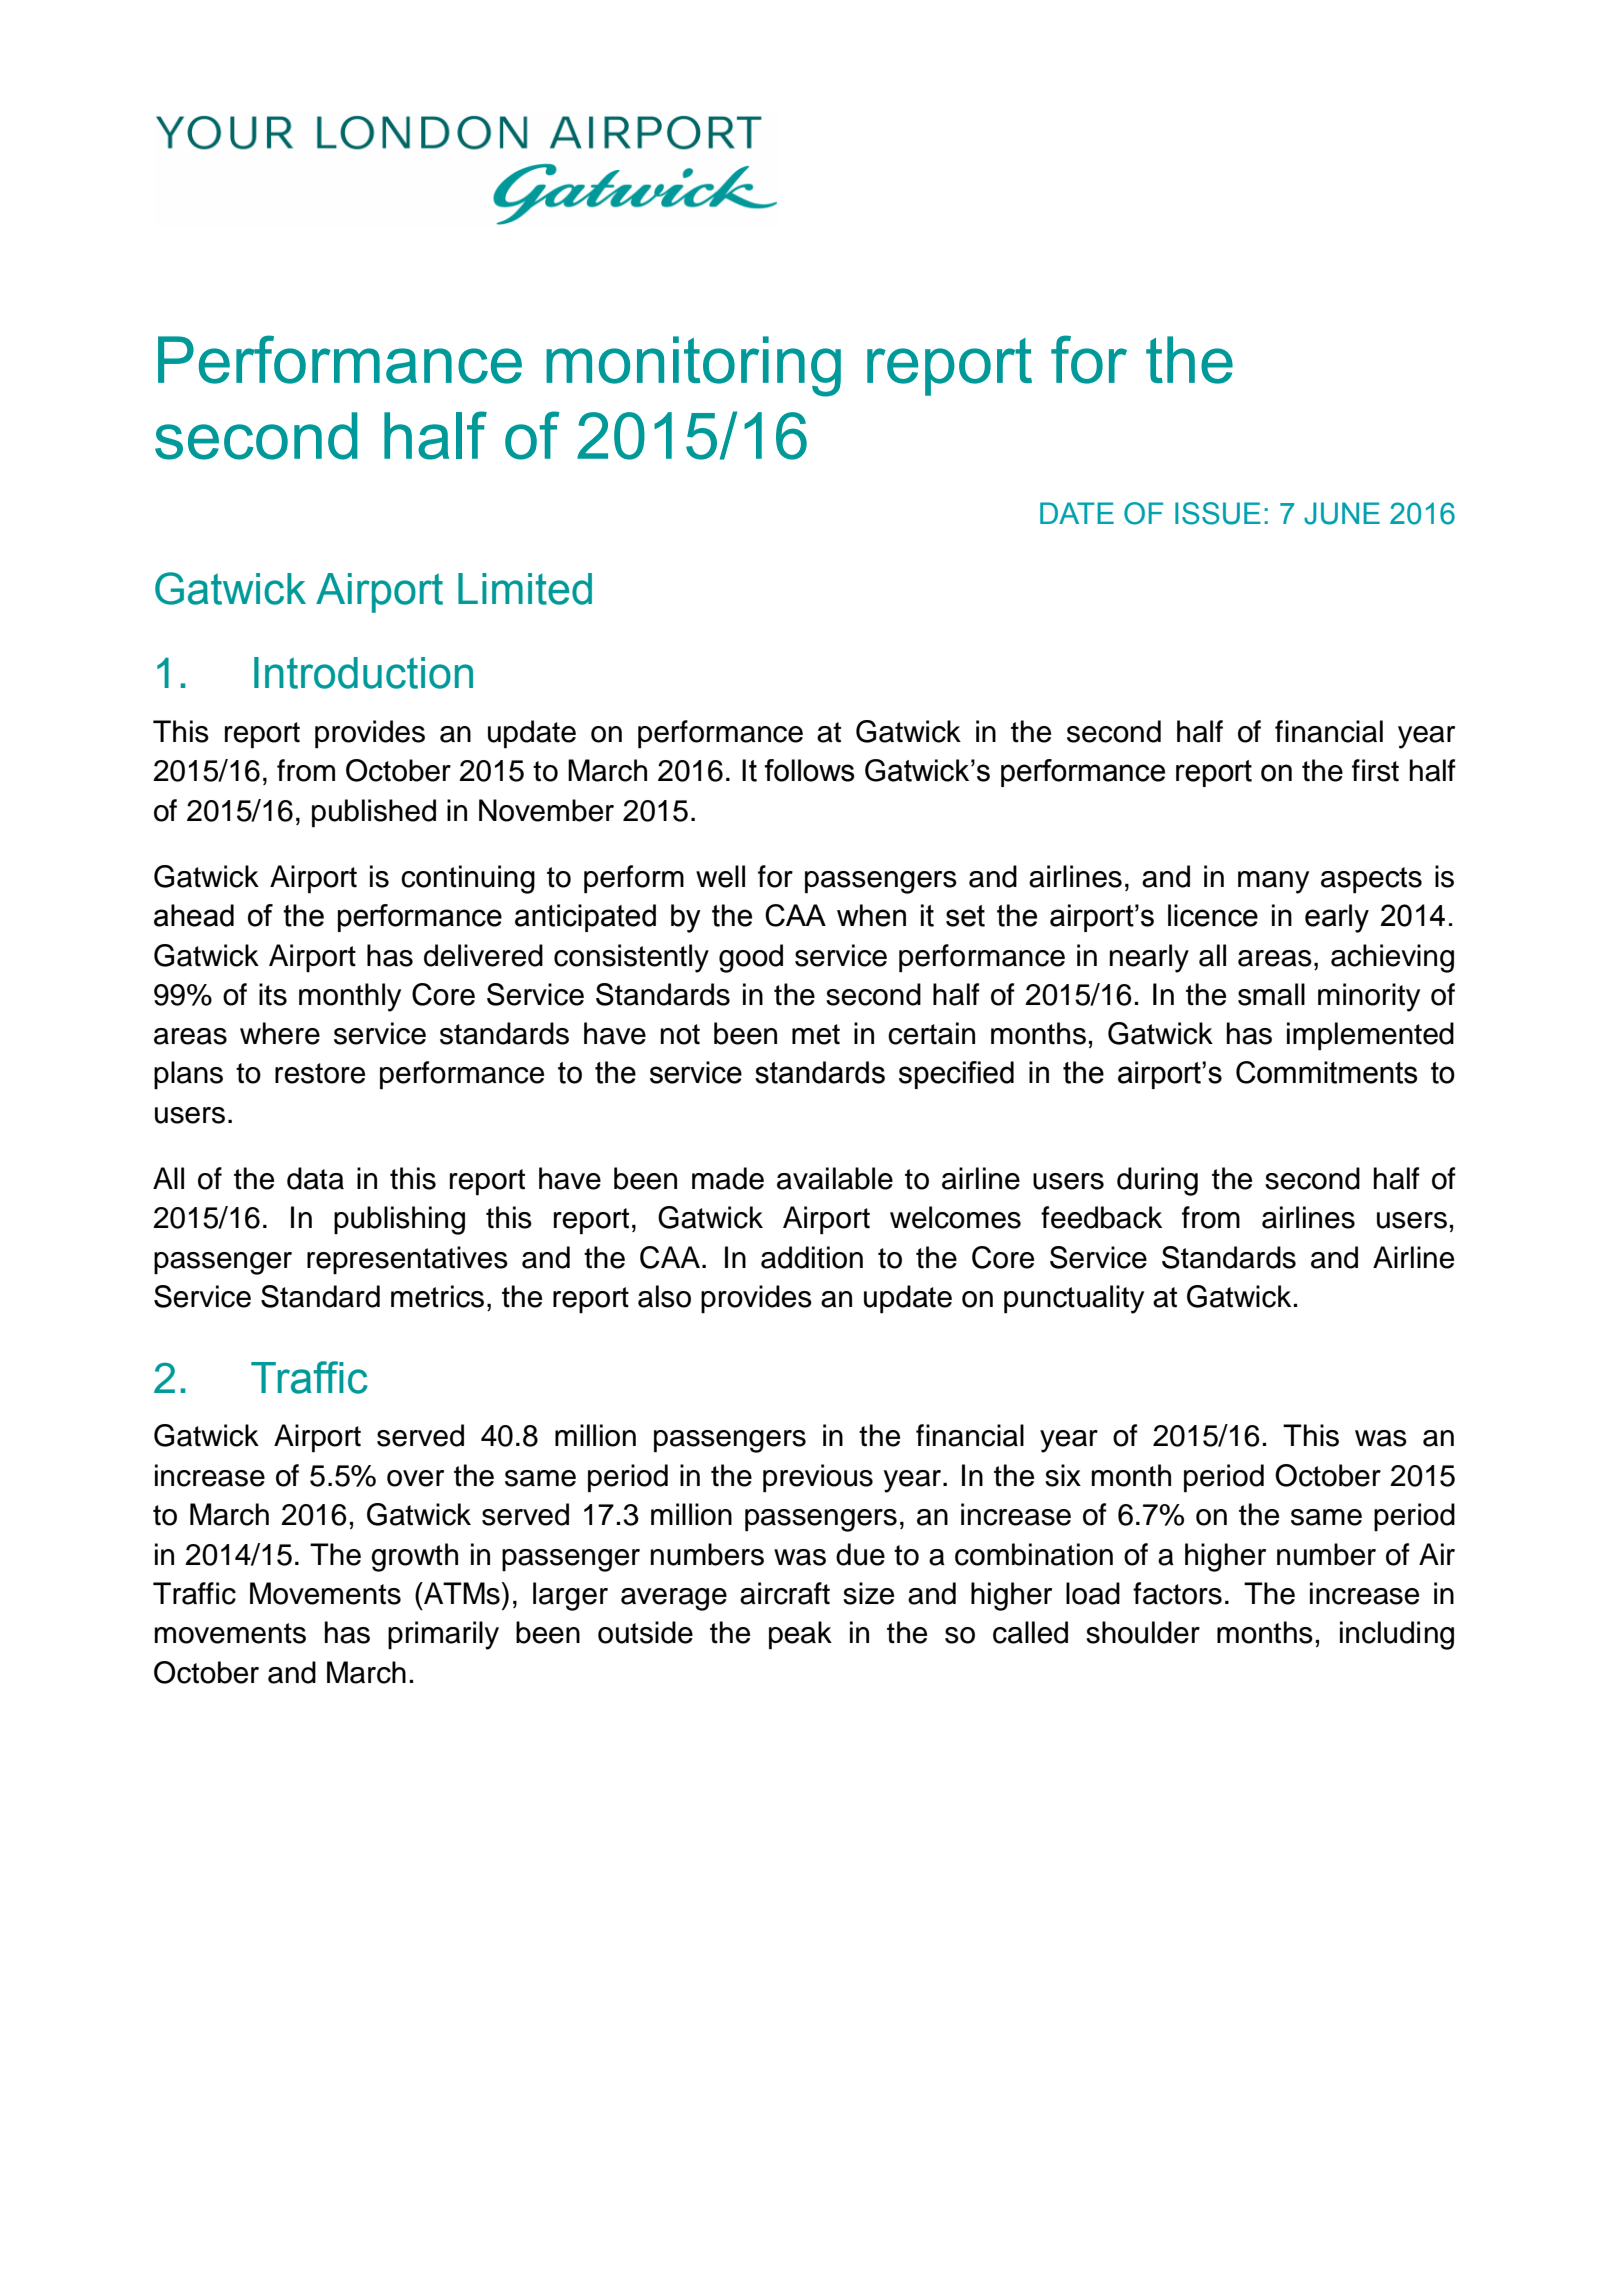 The width and height of the document is (1609, 2276). What do you see at coordinates (693, 366) in the document?
I see `monitoring` at bounding box center [693, 366].
